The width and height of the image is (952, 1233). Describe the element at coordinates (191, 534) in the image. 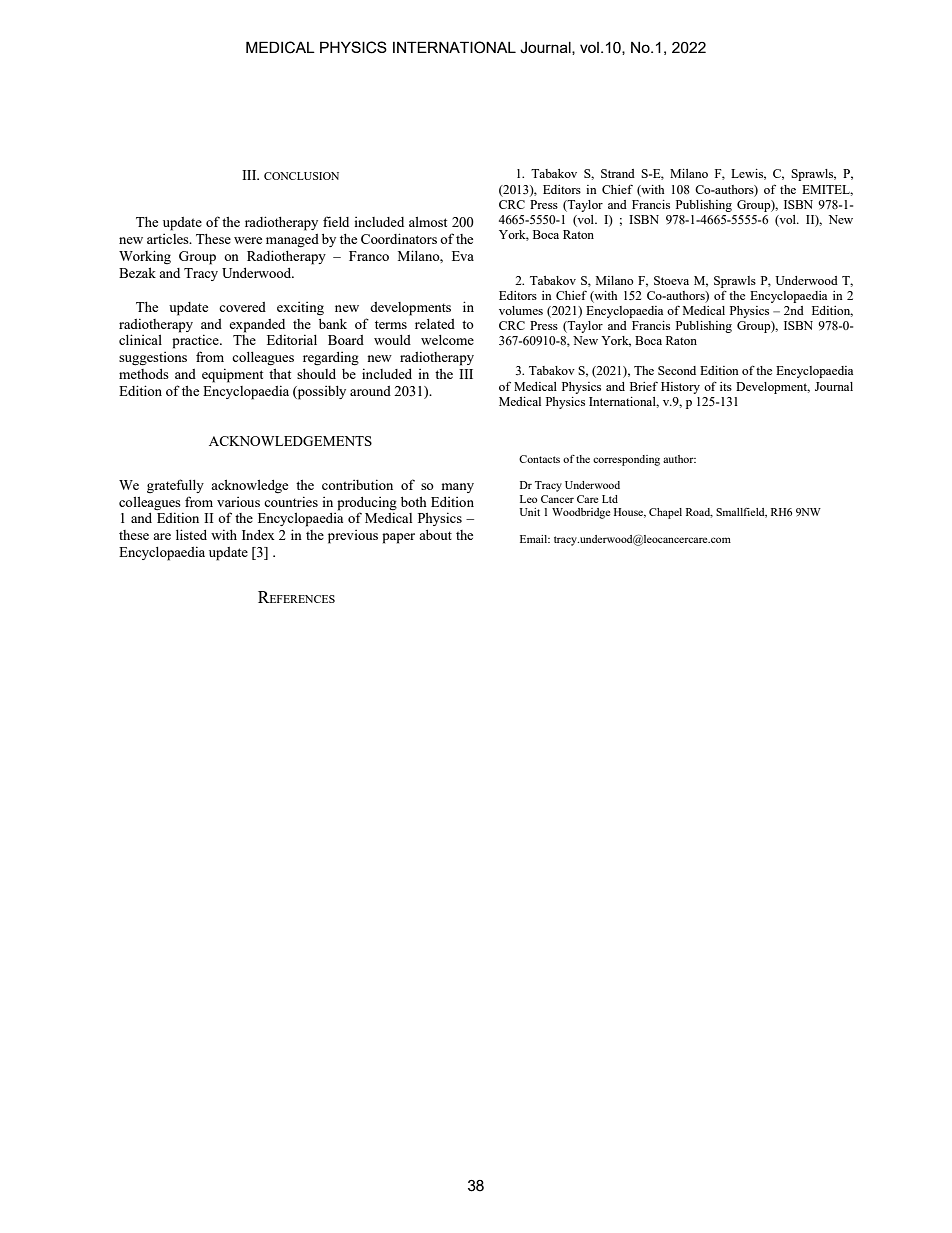

I see `listed` at that location.
